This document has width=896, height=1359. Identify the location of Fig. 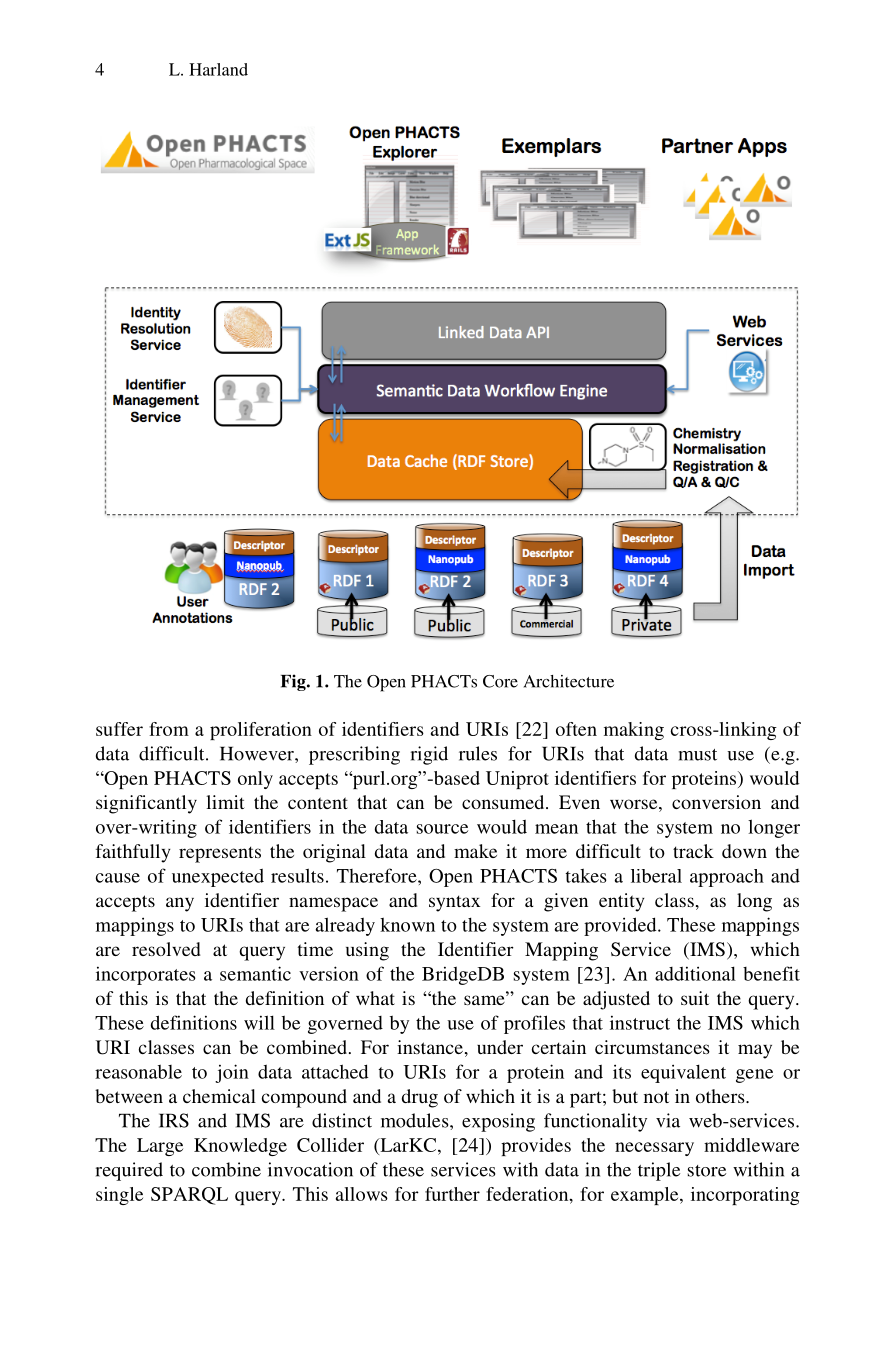
(294, 682).
